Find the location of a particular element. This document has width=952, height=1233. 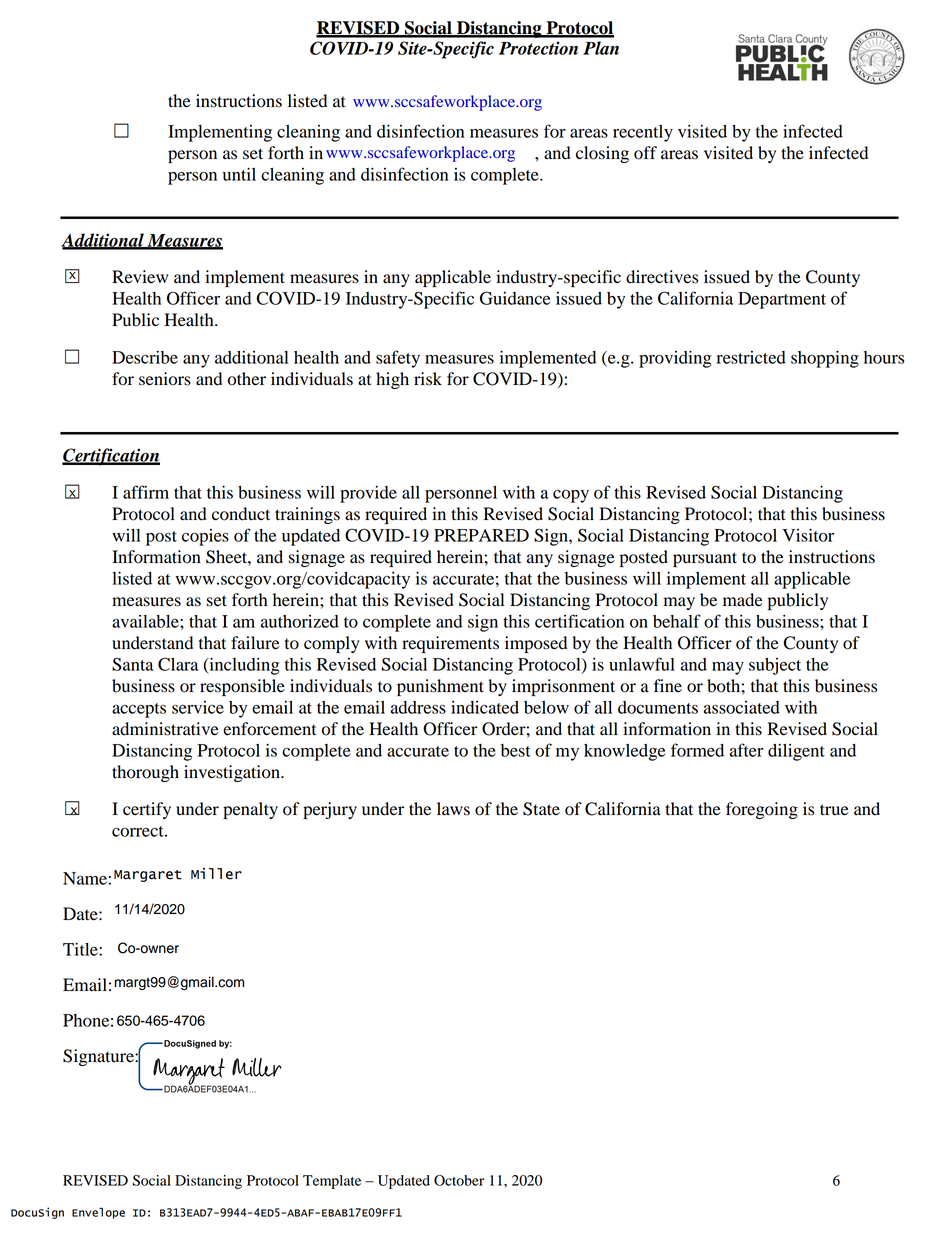

Clara is located at coordinates (178, 664).
